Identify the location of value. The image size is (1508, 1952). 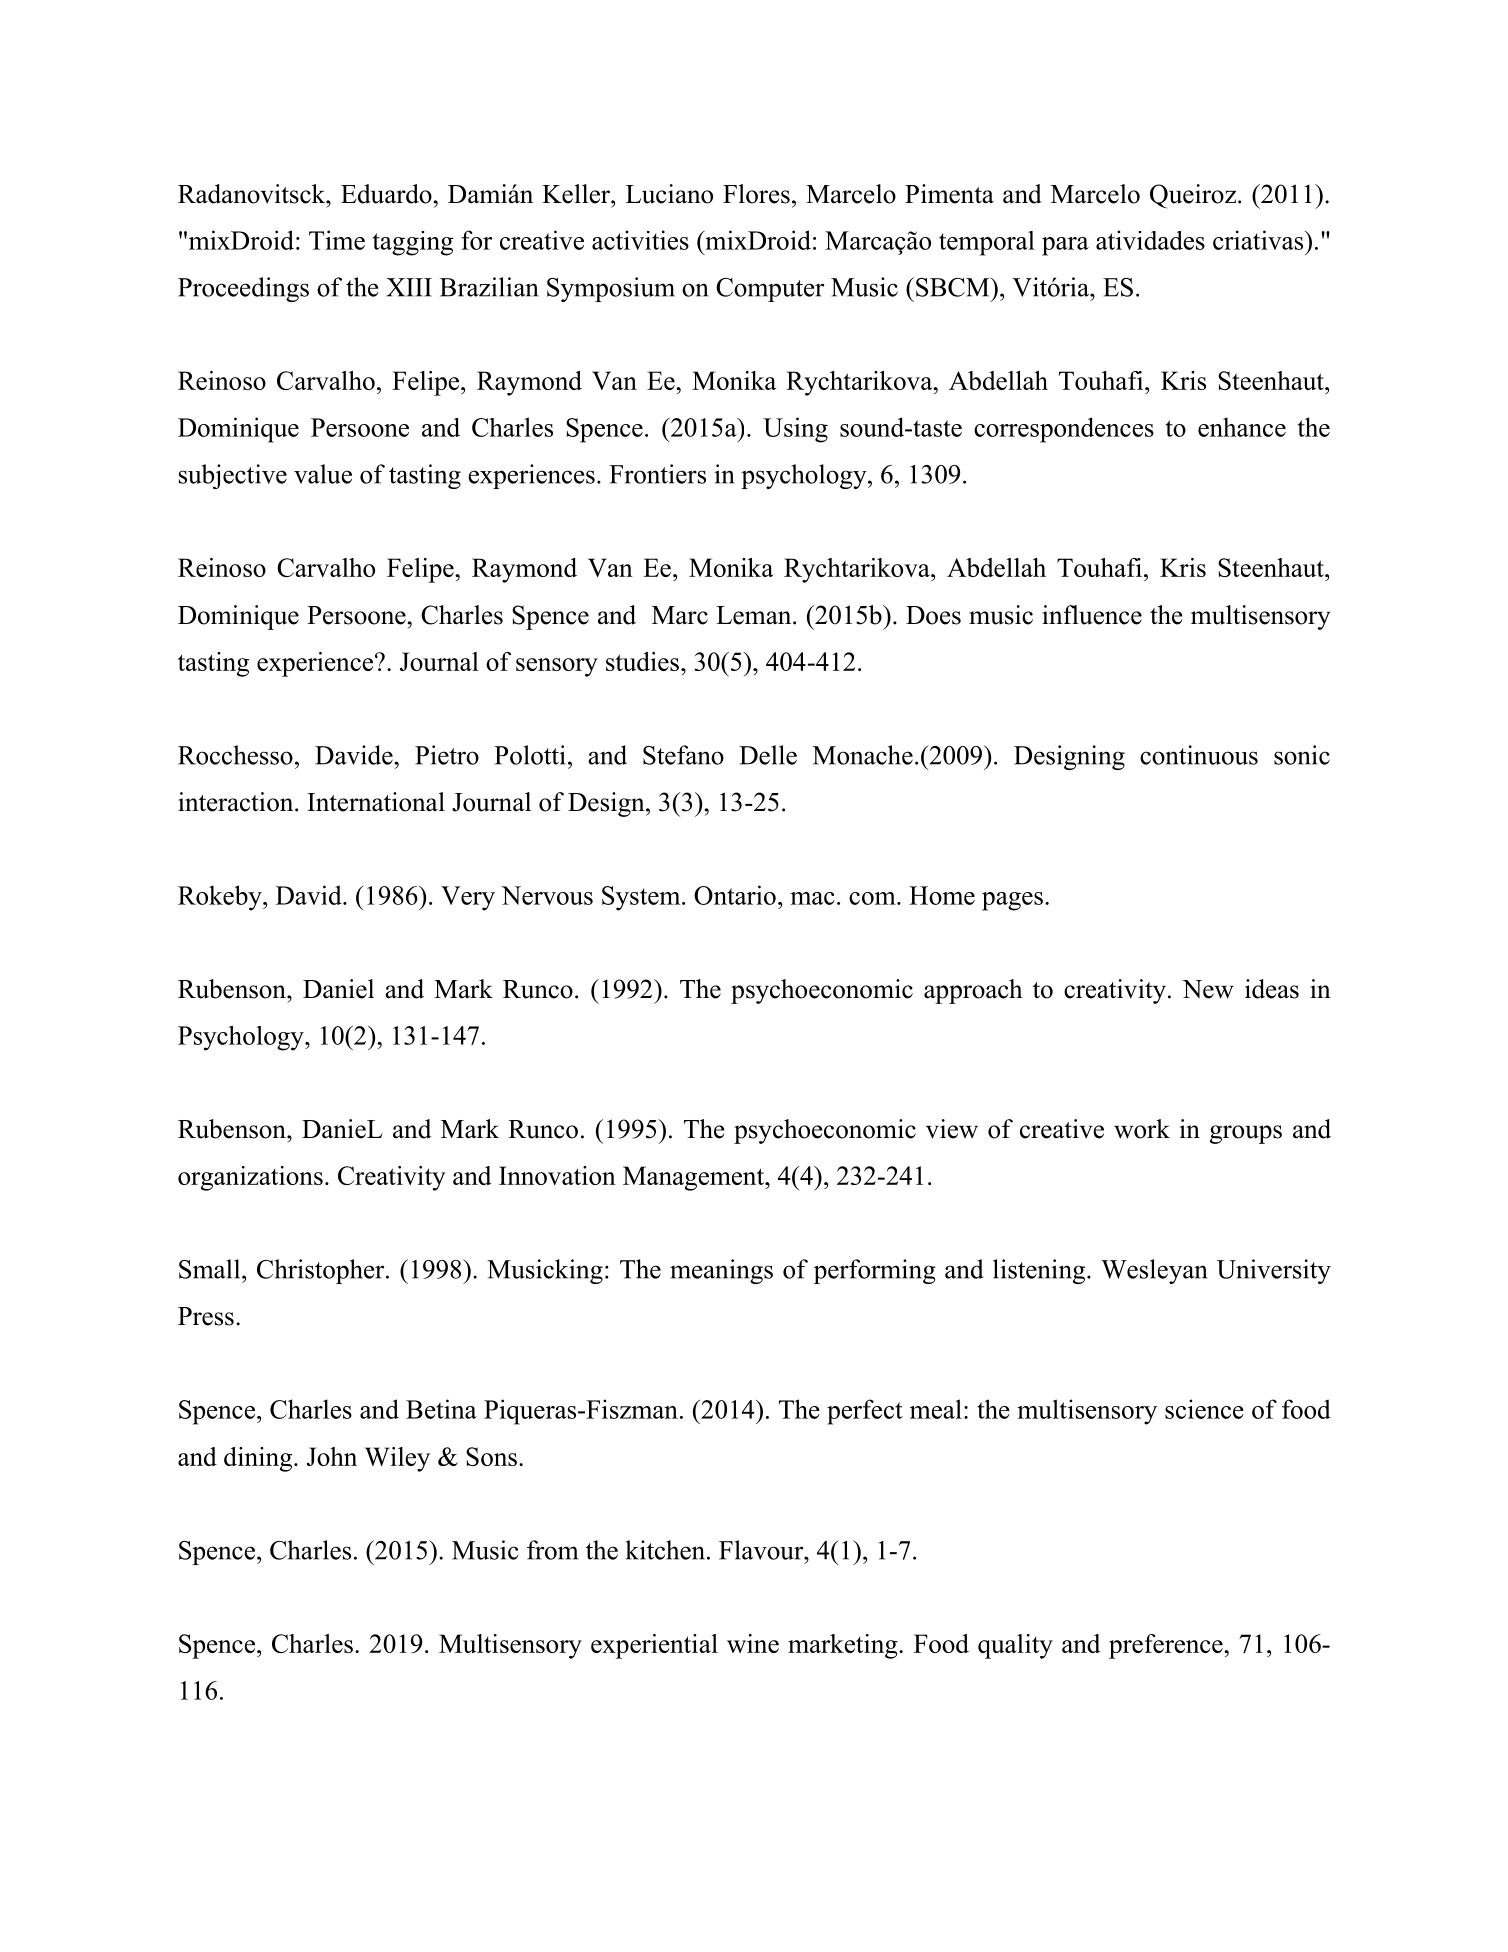
(323, 474).
